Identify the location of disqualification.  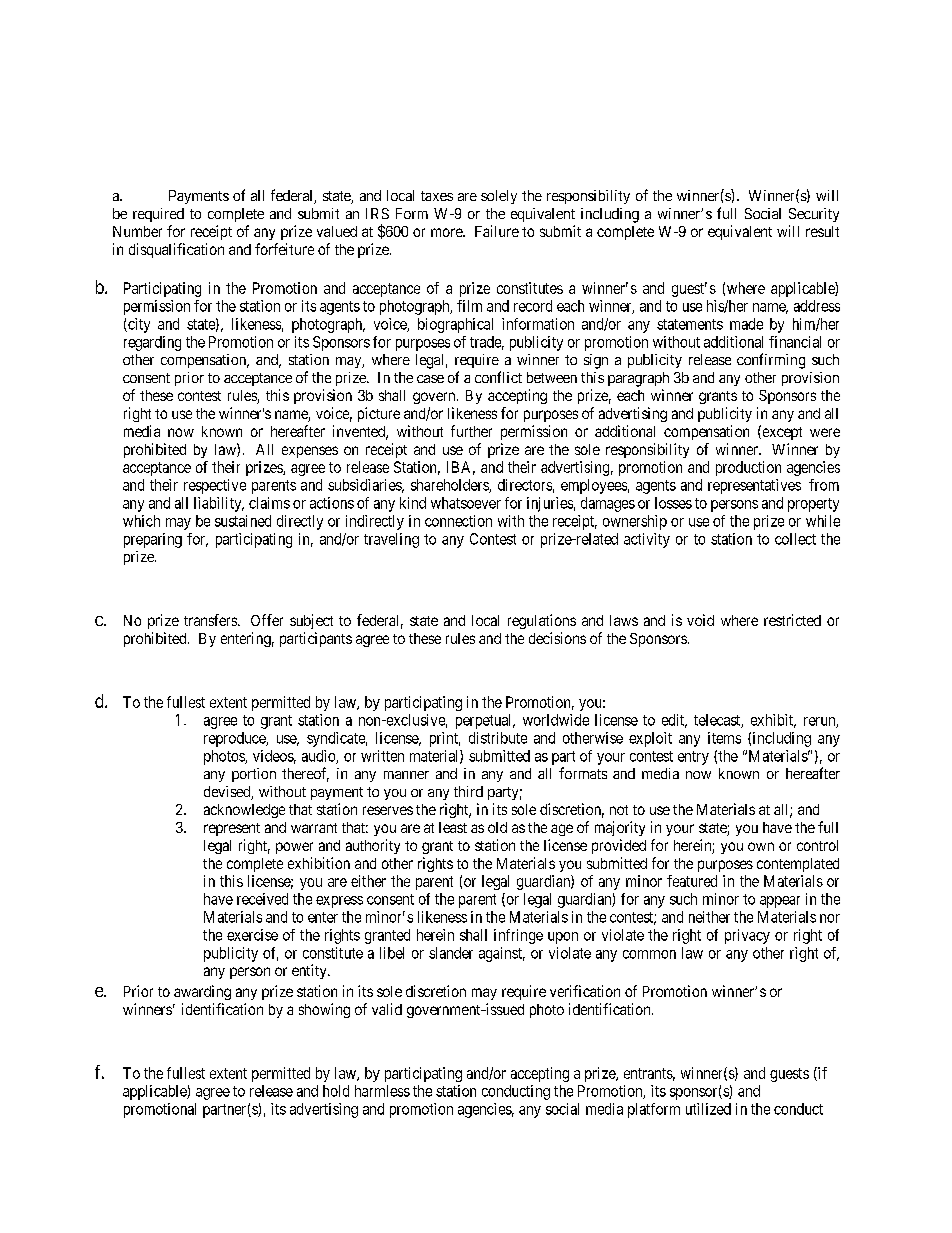
(176, 250).
